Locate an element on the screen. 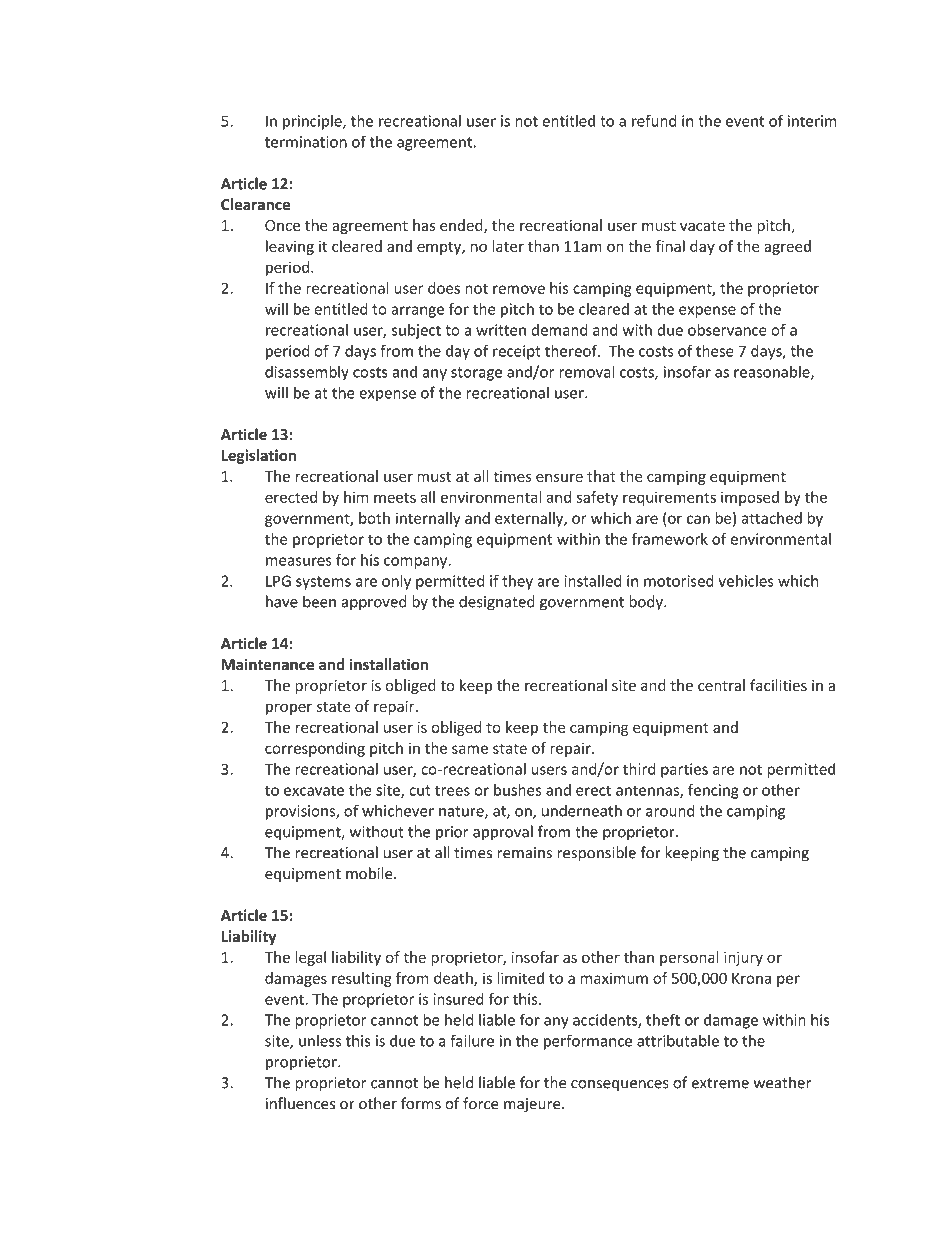 The height and width of the screenshot is (1233, 952). termination is located at coordinates (306, 142).
